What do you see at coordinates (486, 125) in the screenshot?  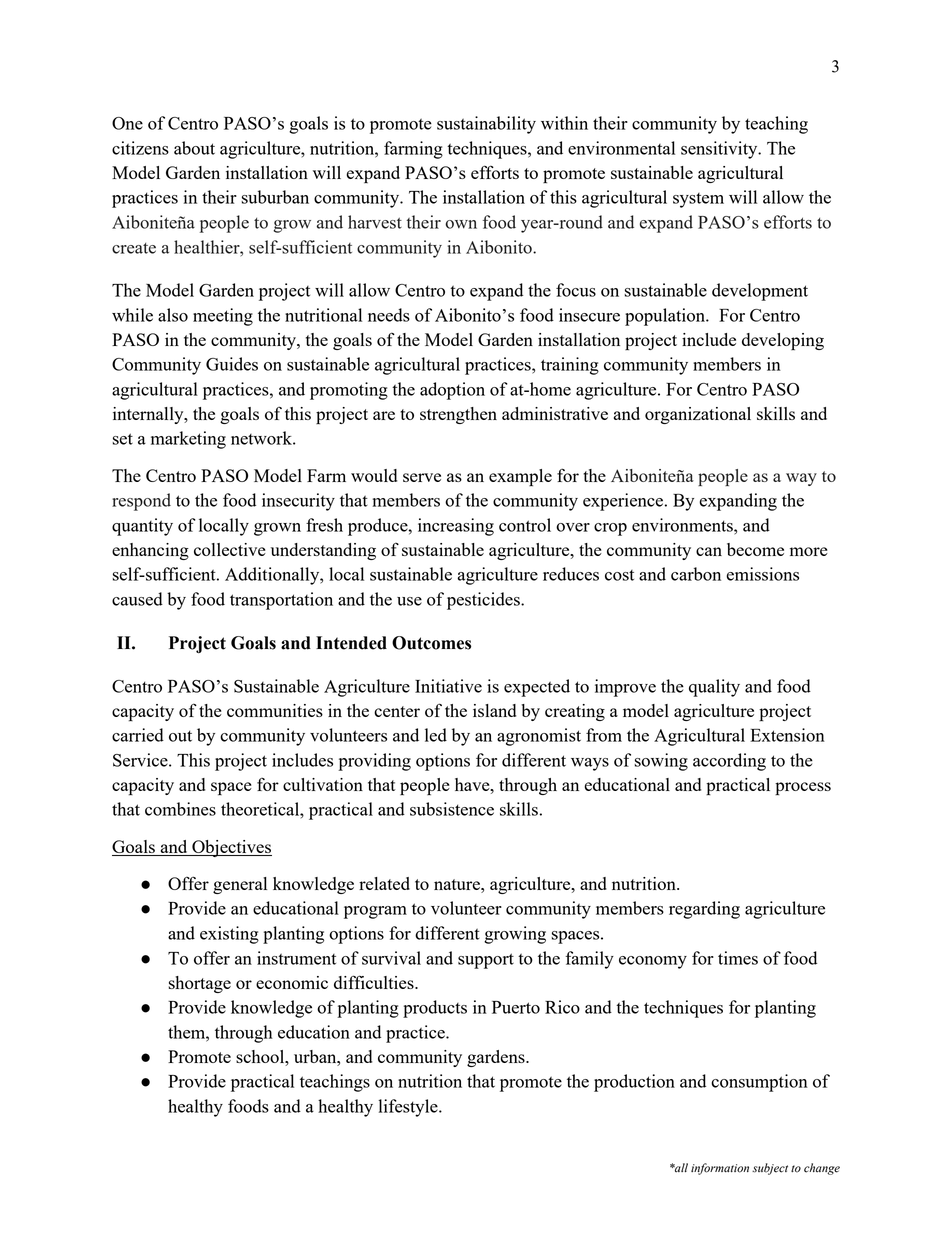 I see `sustainability` at bounding box center [486, 125].
